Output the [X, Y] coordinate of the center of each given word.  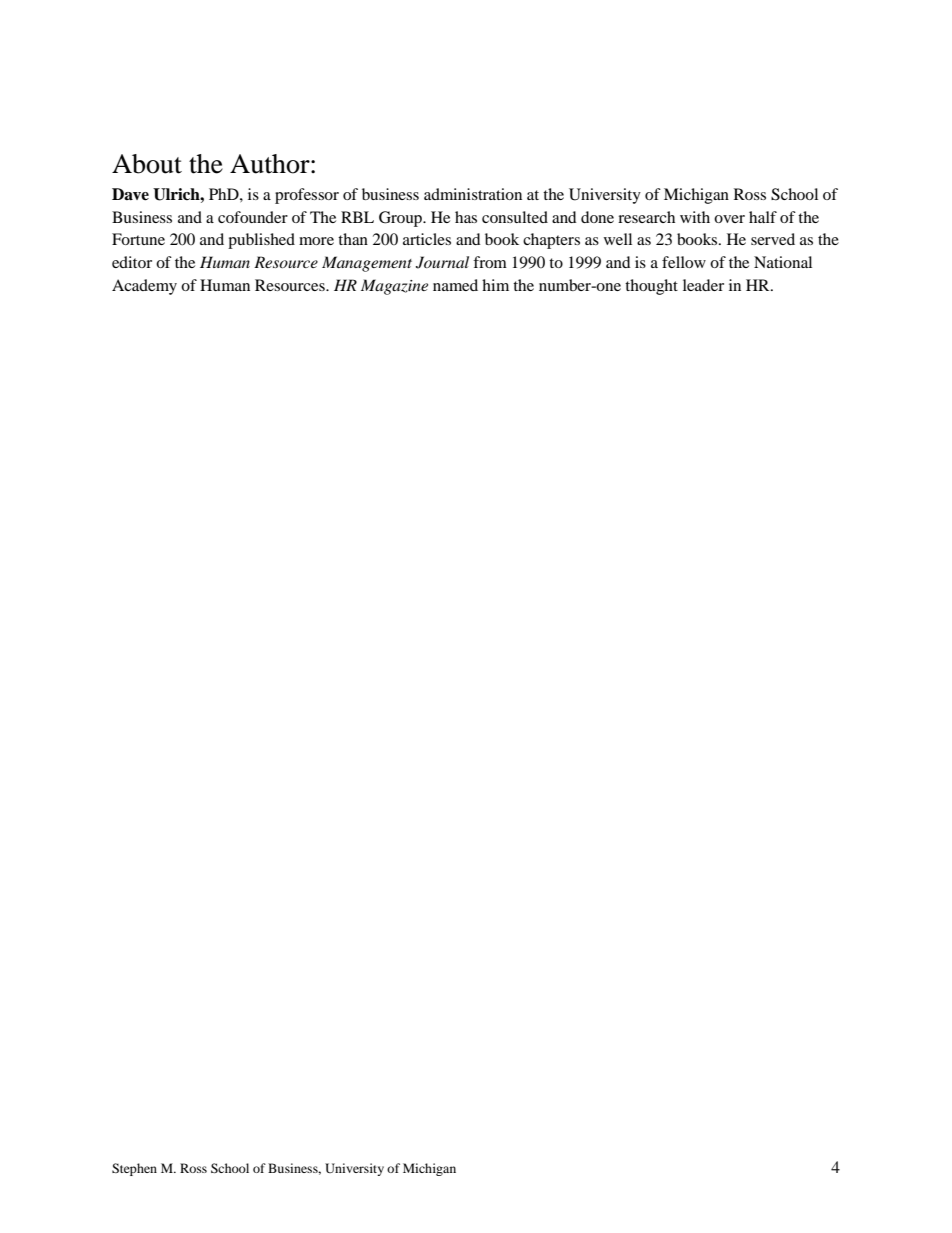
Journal [442, 262]
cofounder [253, 217]
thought [651, 287]
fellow [684, 262]
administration [473, 194]
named [455, 285]
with [695, 217]
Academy [144, 287]
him [495, 285]
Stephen [134, 1169]
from [490, 262]
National [783, 262]
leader [703, 285]
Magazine [394, 287]
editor [132, 262]
